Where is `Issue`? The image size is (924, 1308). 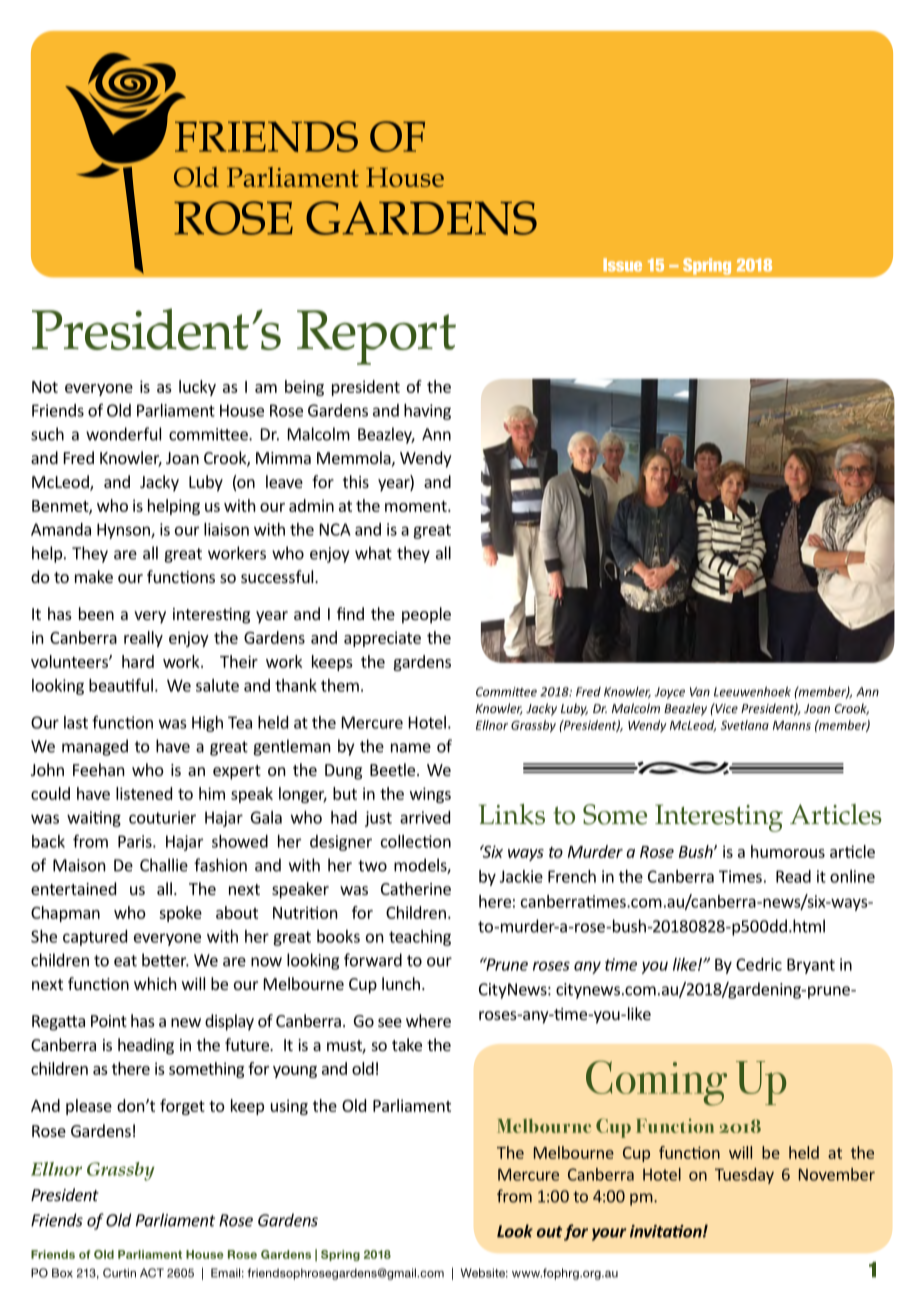
Issue is located at coordinates (622, 265).
